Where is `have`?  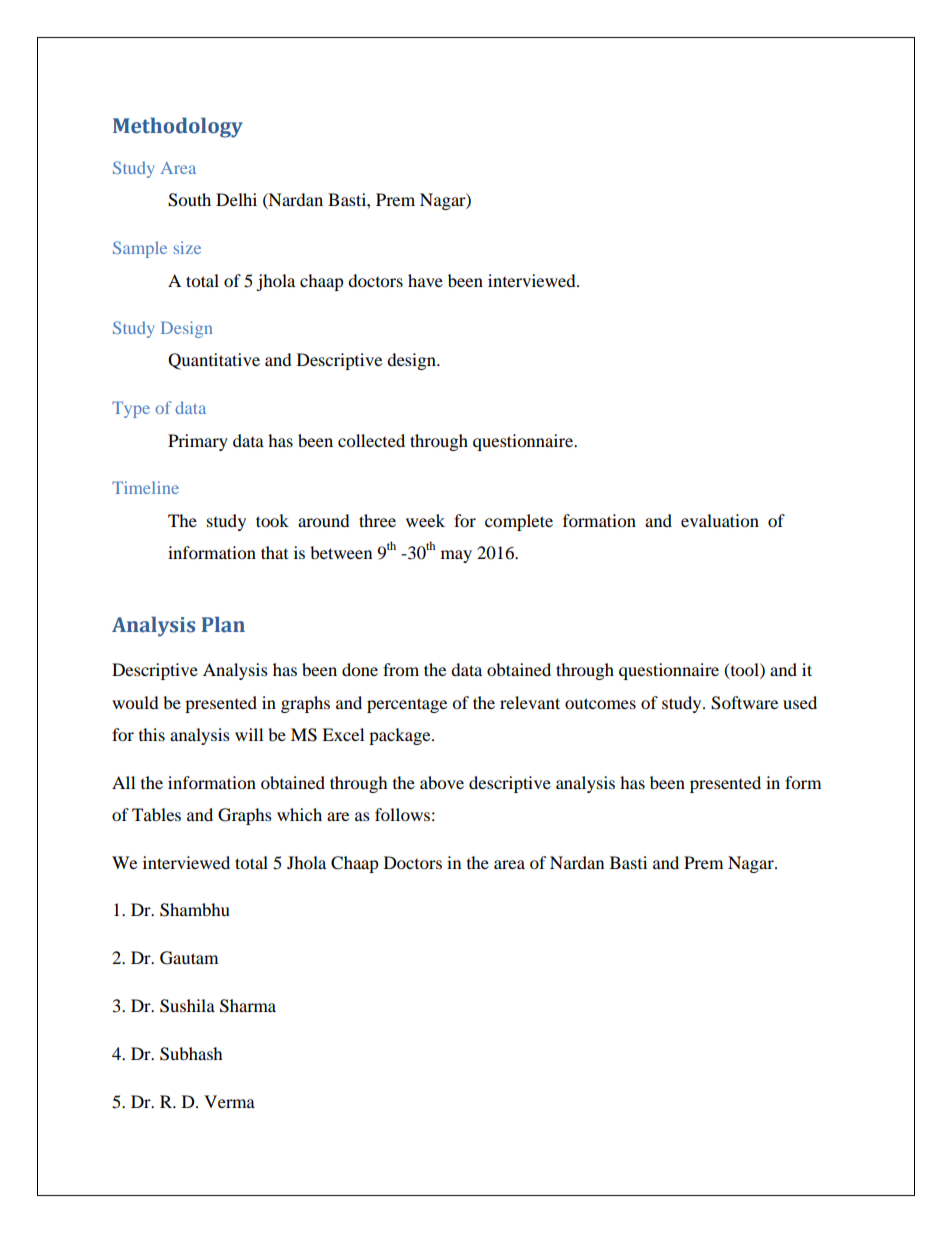
have is located at coordinates (425, 280).
